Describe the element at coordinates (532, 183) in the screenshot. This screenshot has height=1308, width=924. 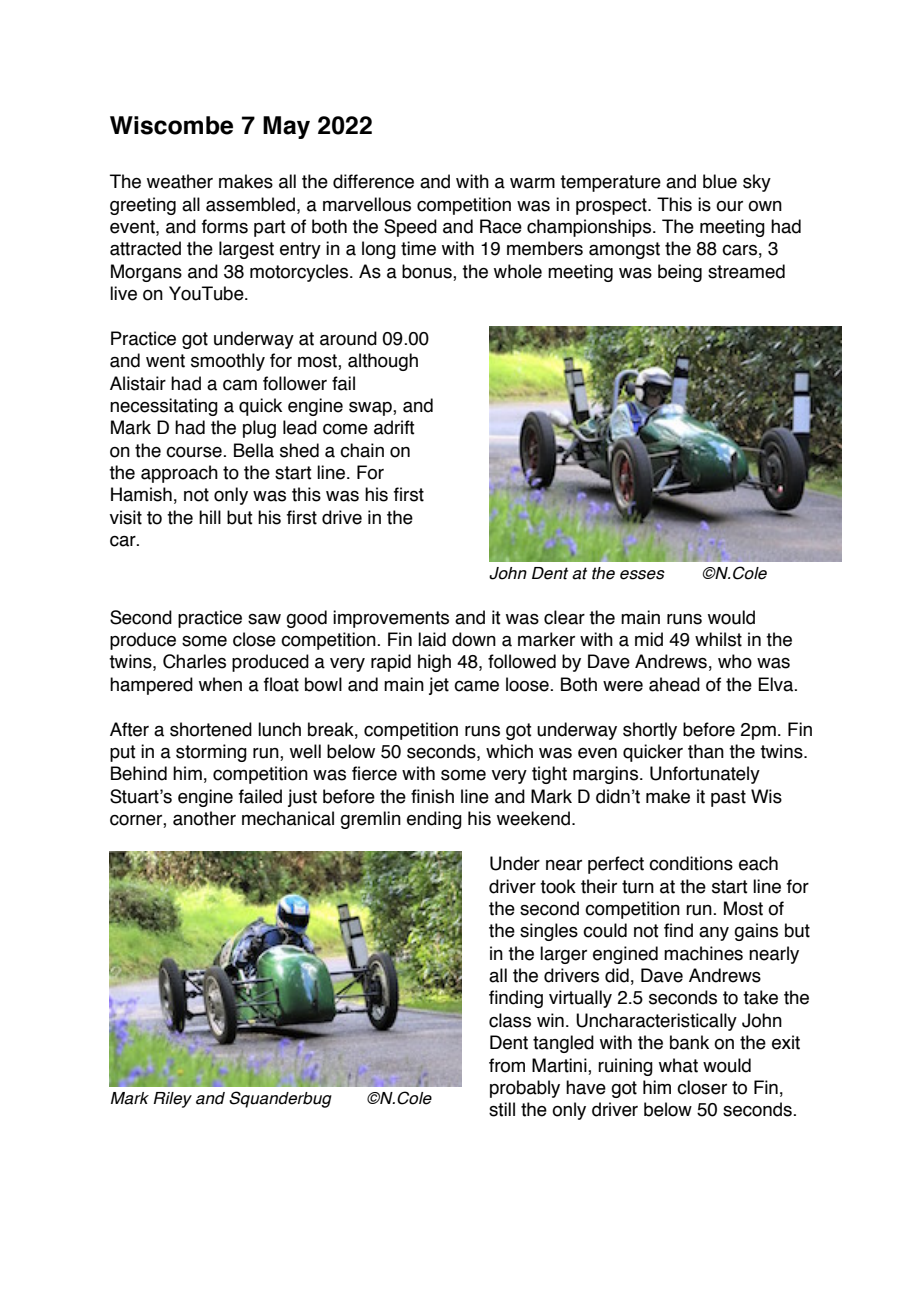
I see `warm` at that location.
